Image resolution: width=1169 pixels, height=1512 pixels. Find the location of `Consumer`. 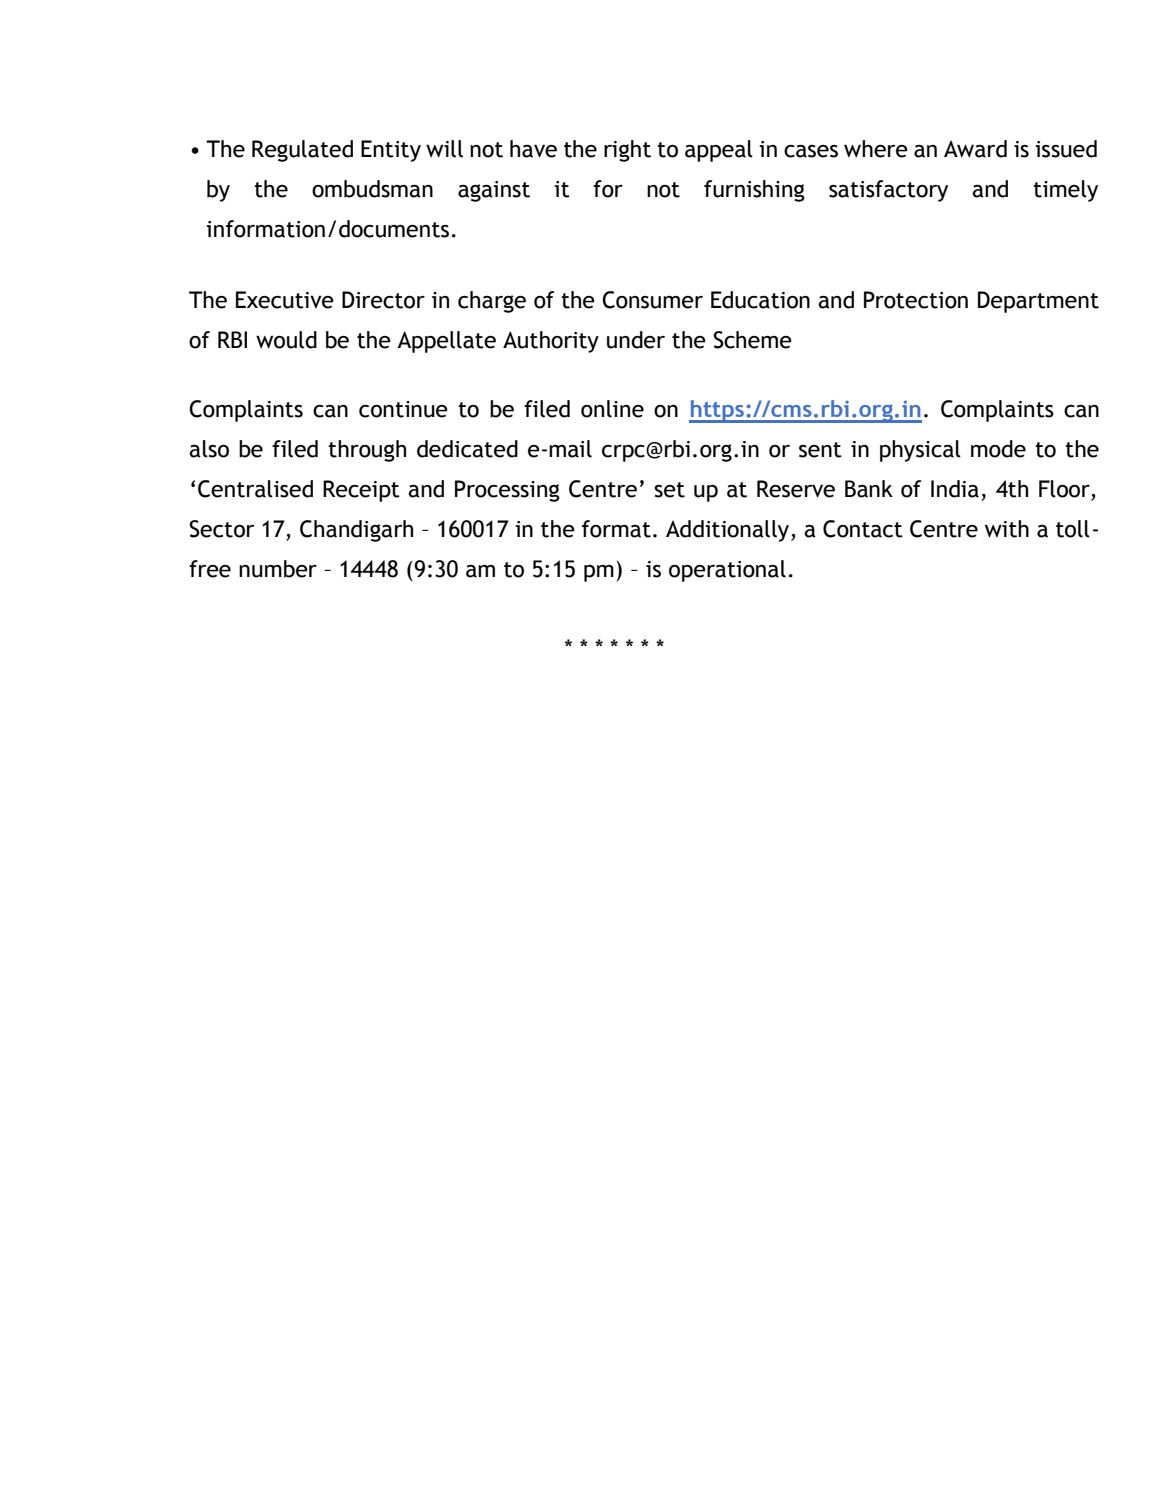

Consumer is located at coordinates (652, 300).
